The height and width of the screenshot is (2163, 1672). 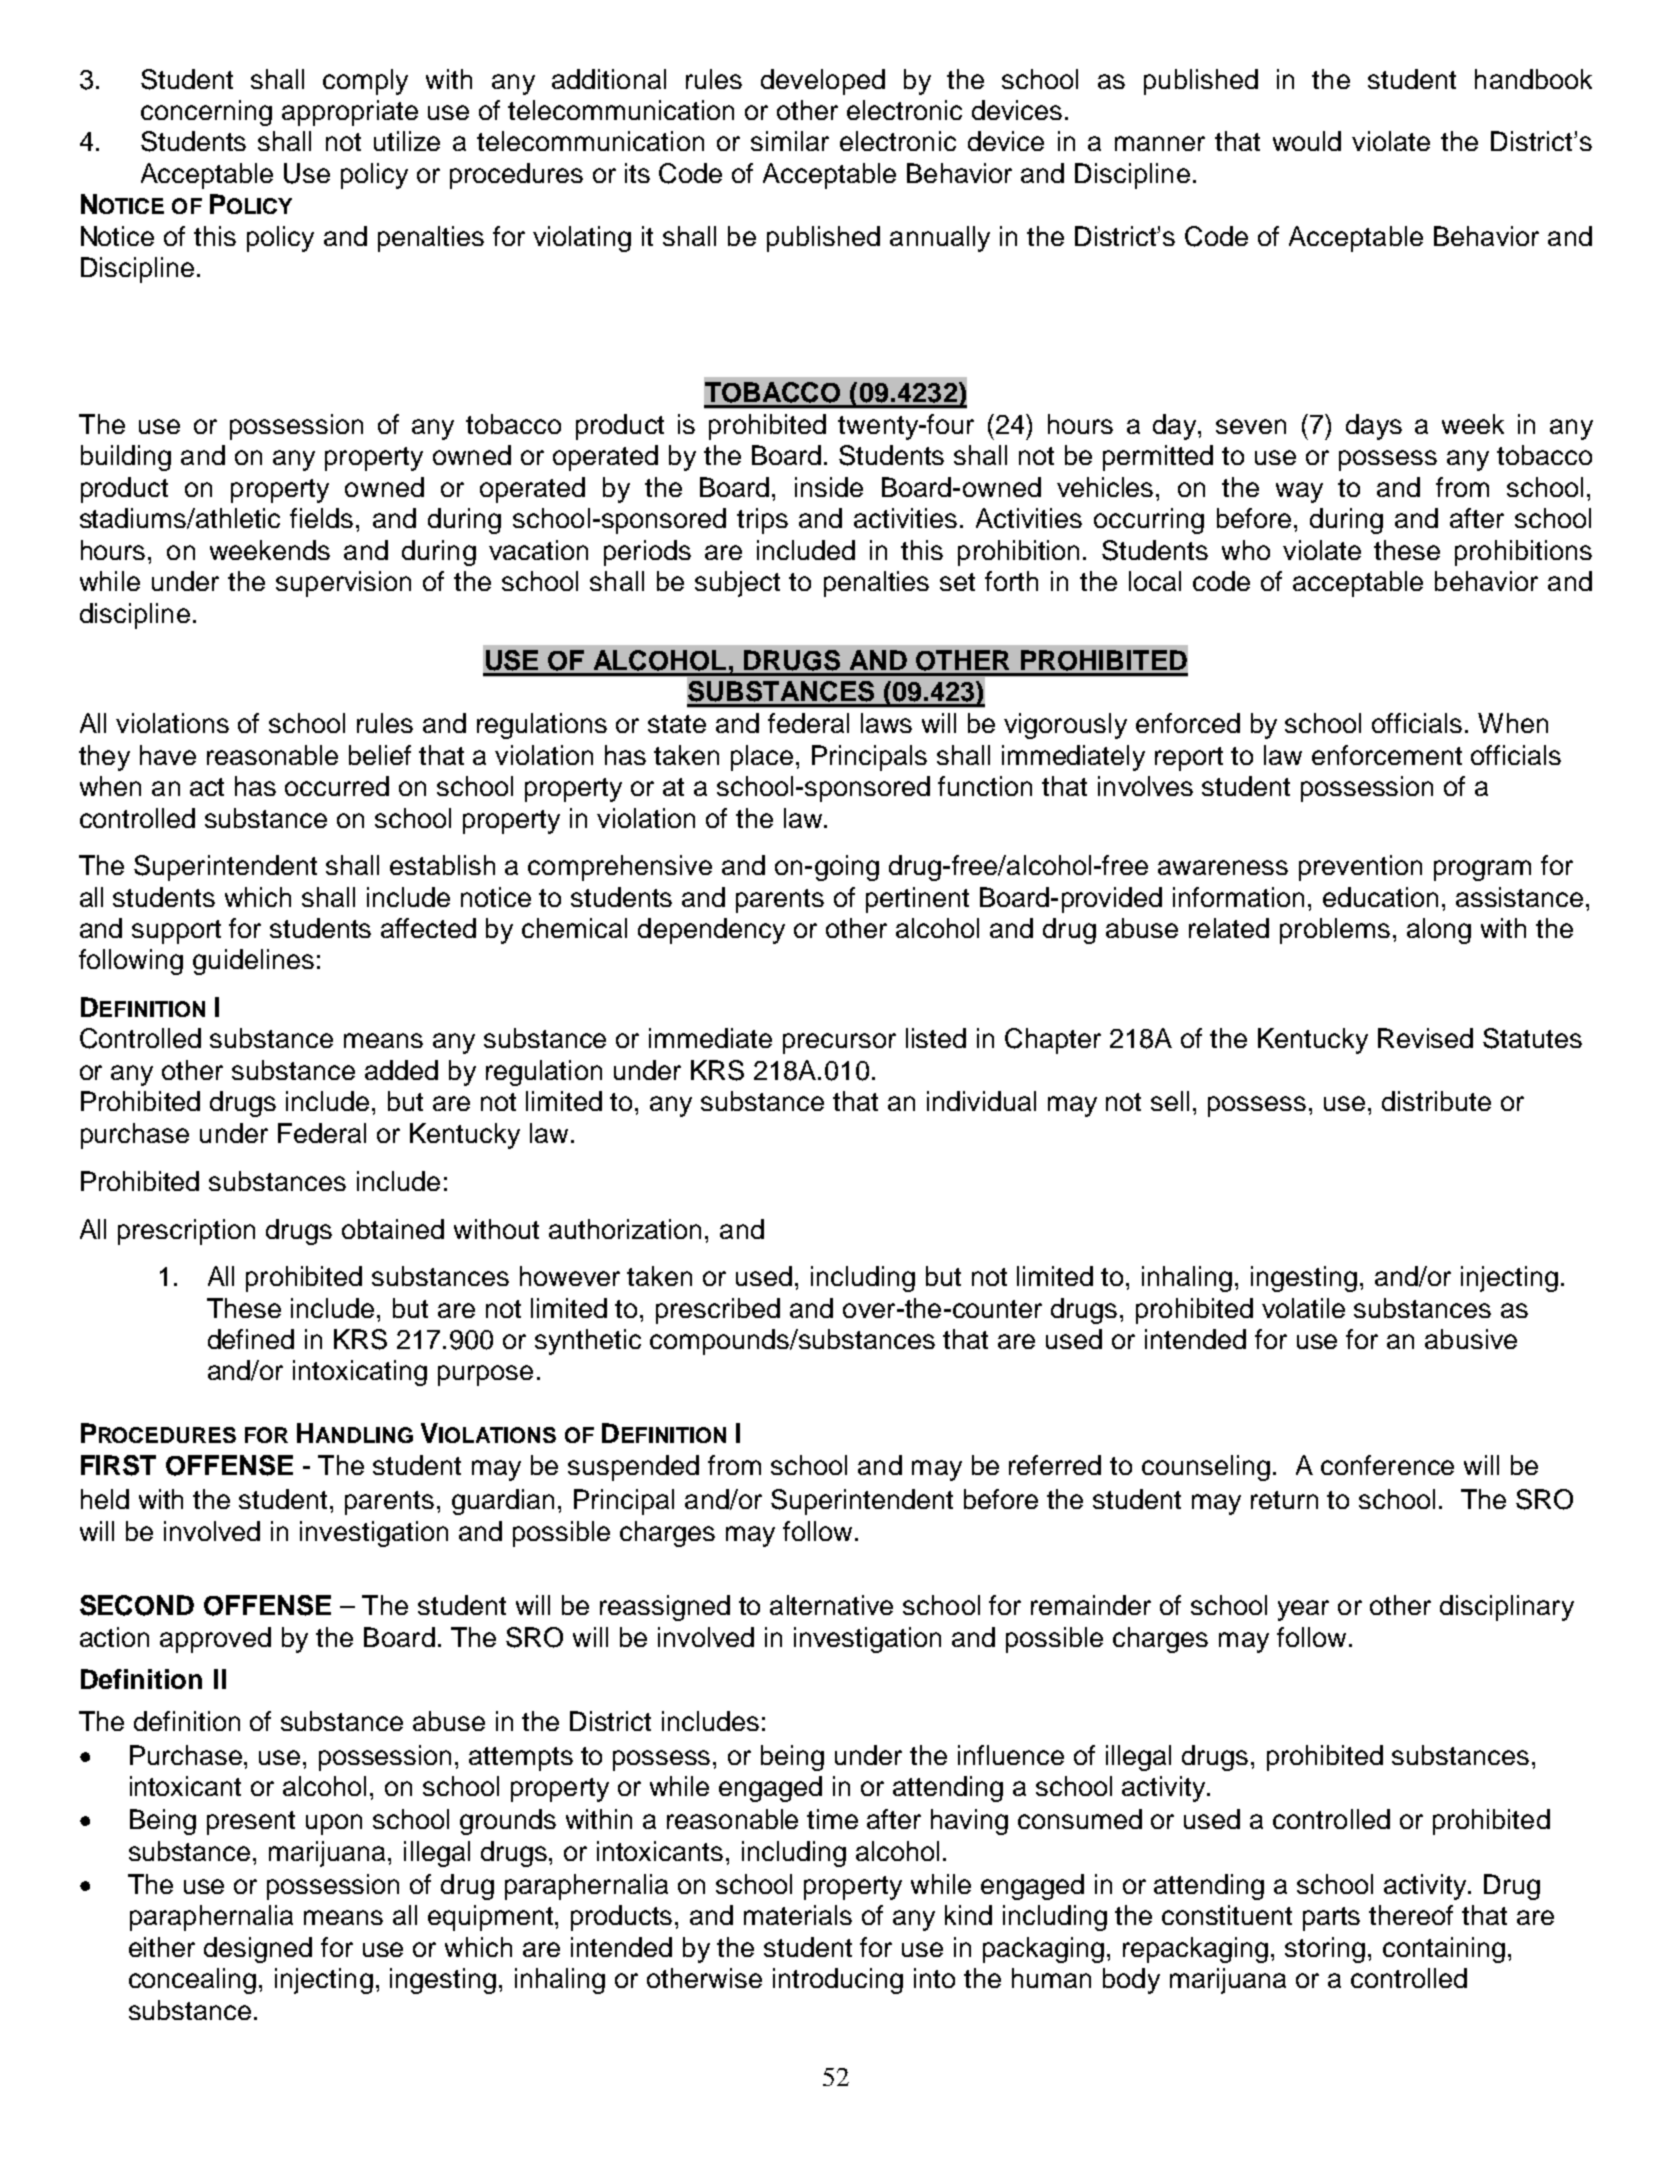 What do you see at coordinates (258, 1950) in the screenshot?
I see `designed` at bounding box center [258, 1950].
